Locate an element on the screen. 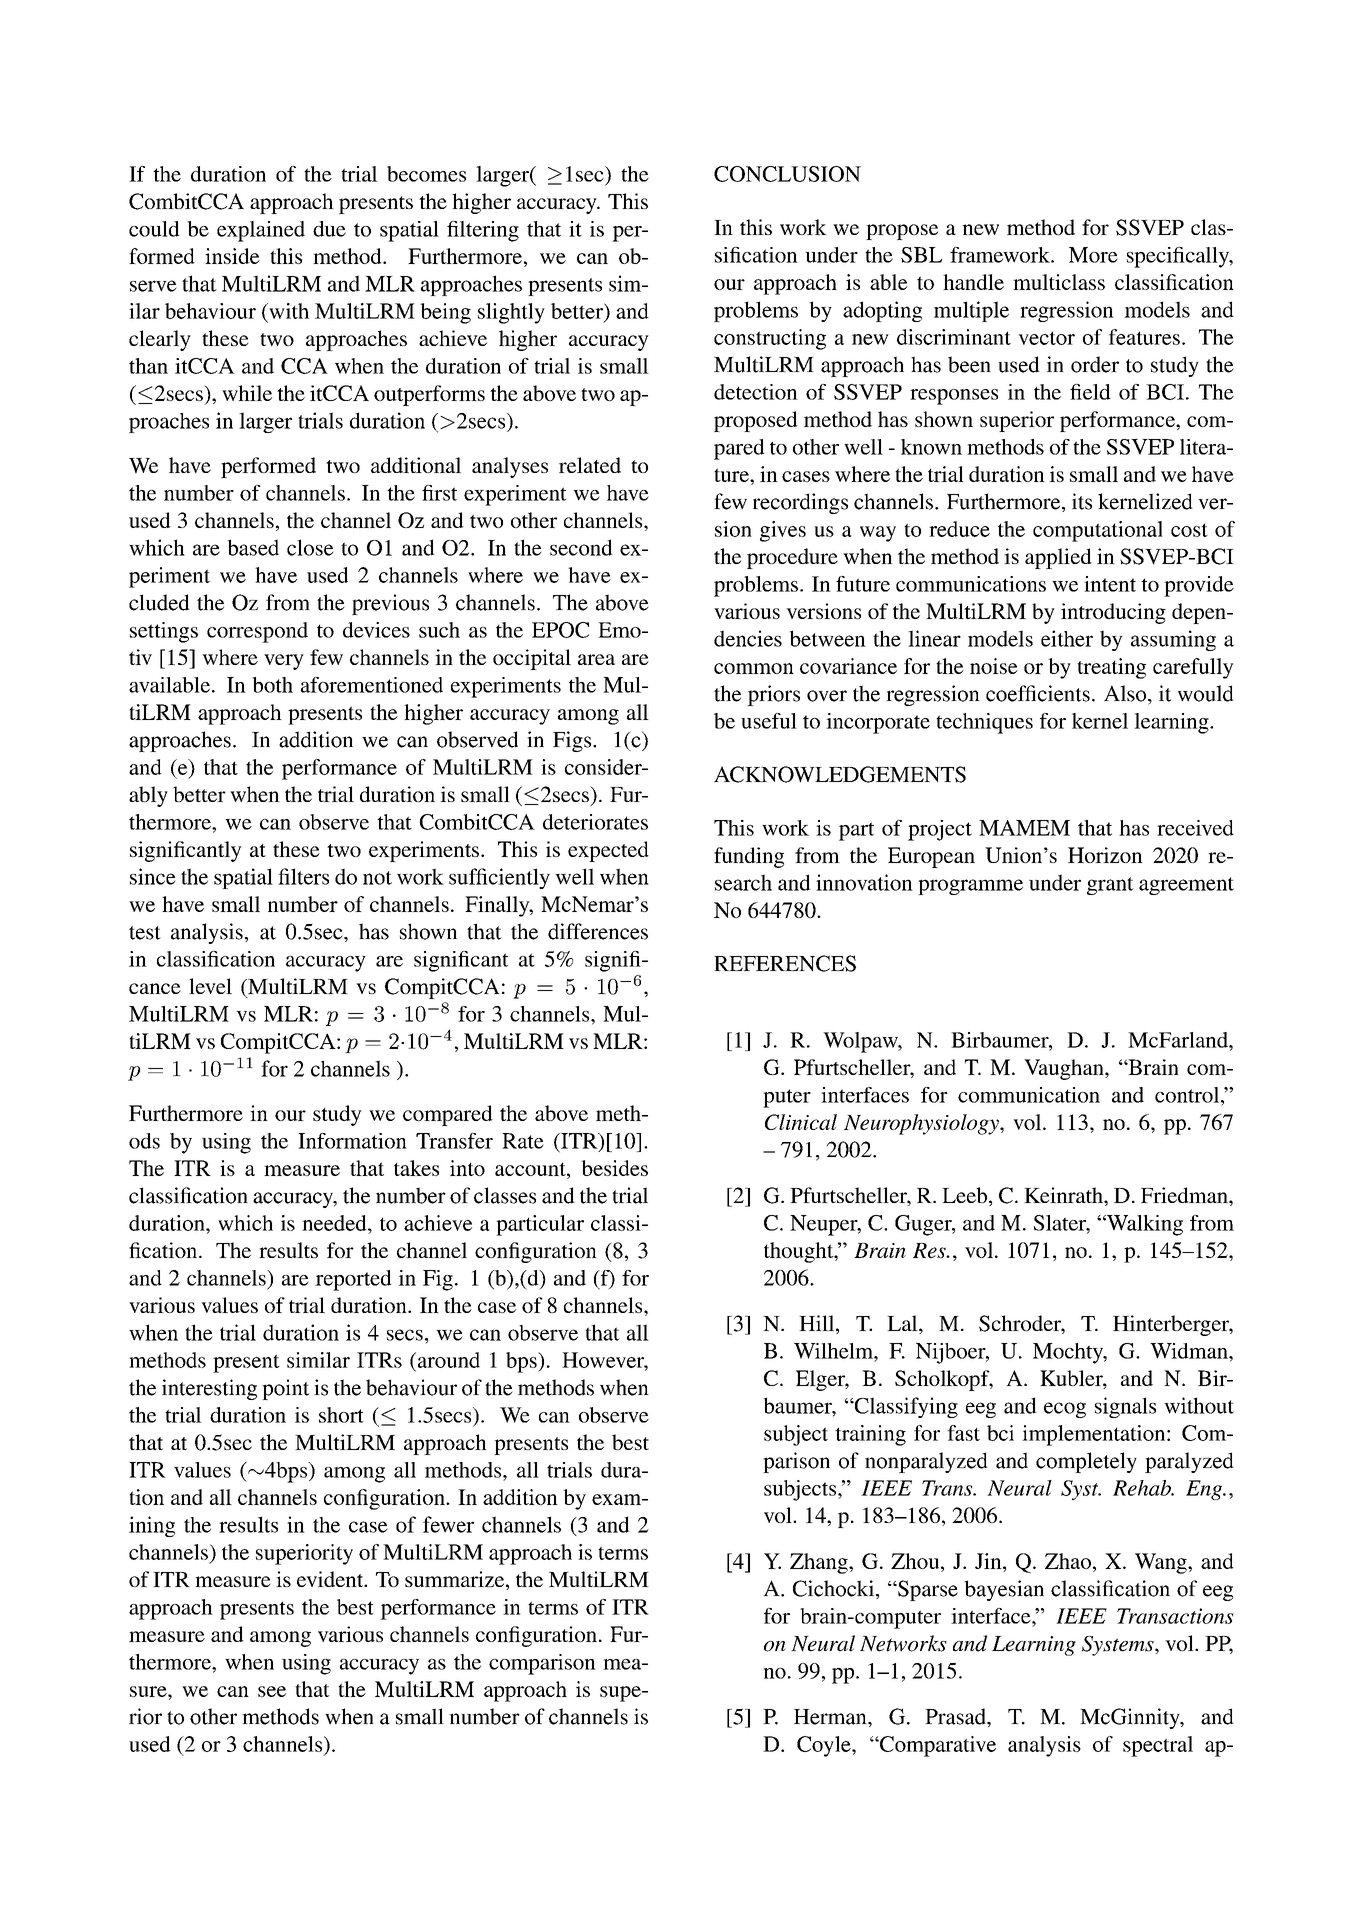 The image size is (1365, 1931). filters is located at coordinates (303, 876).
